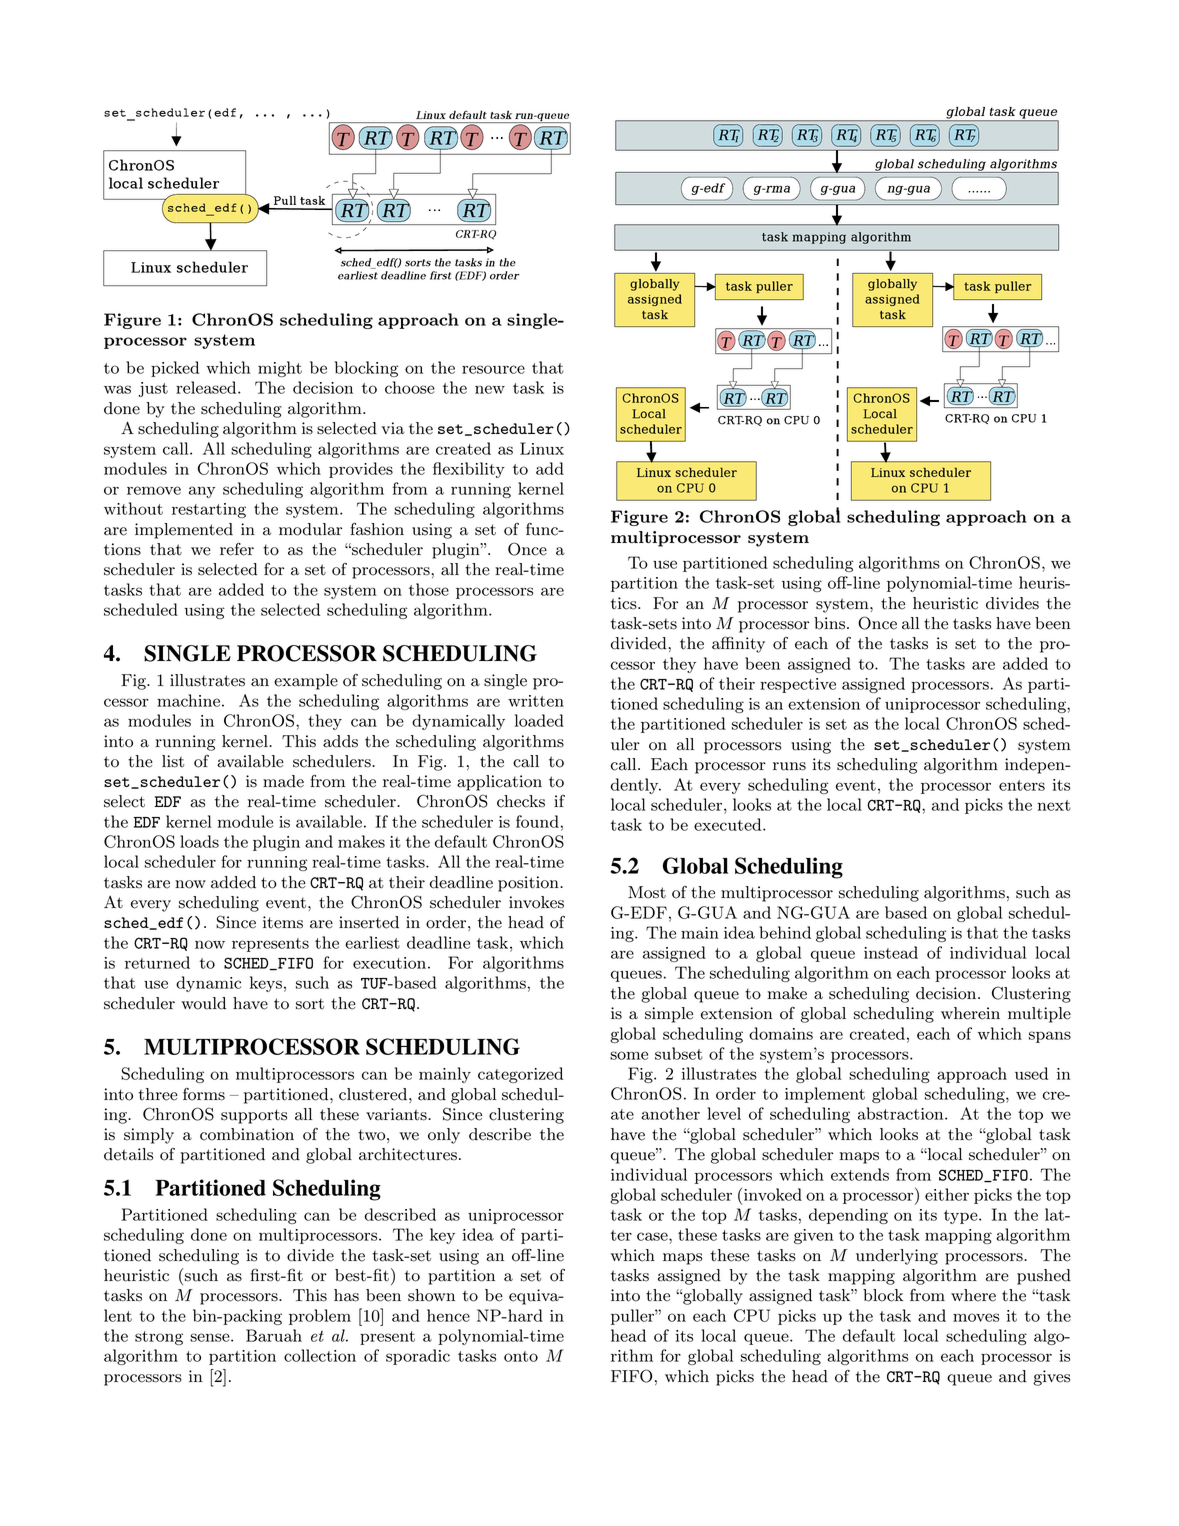 The height and width of the screenshot is (1526, 1179). What do you see at coordinates (203, 1003) in the screenshot?
I see `would` at bounding box center [203, 1003].
